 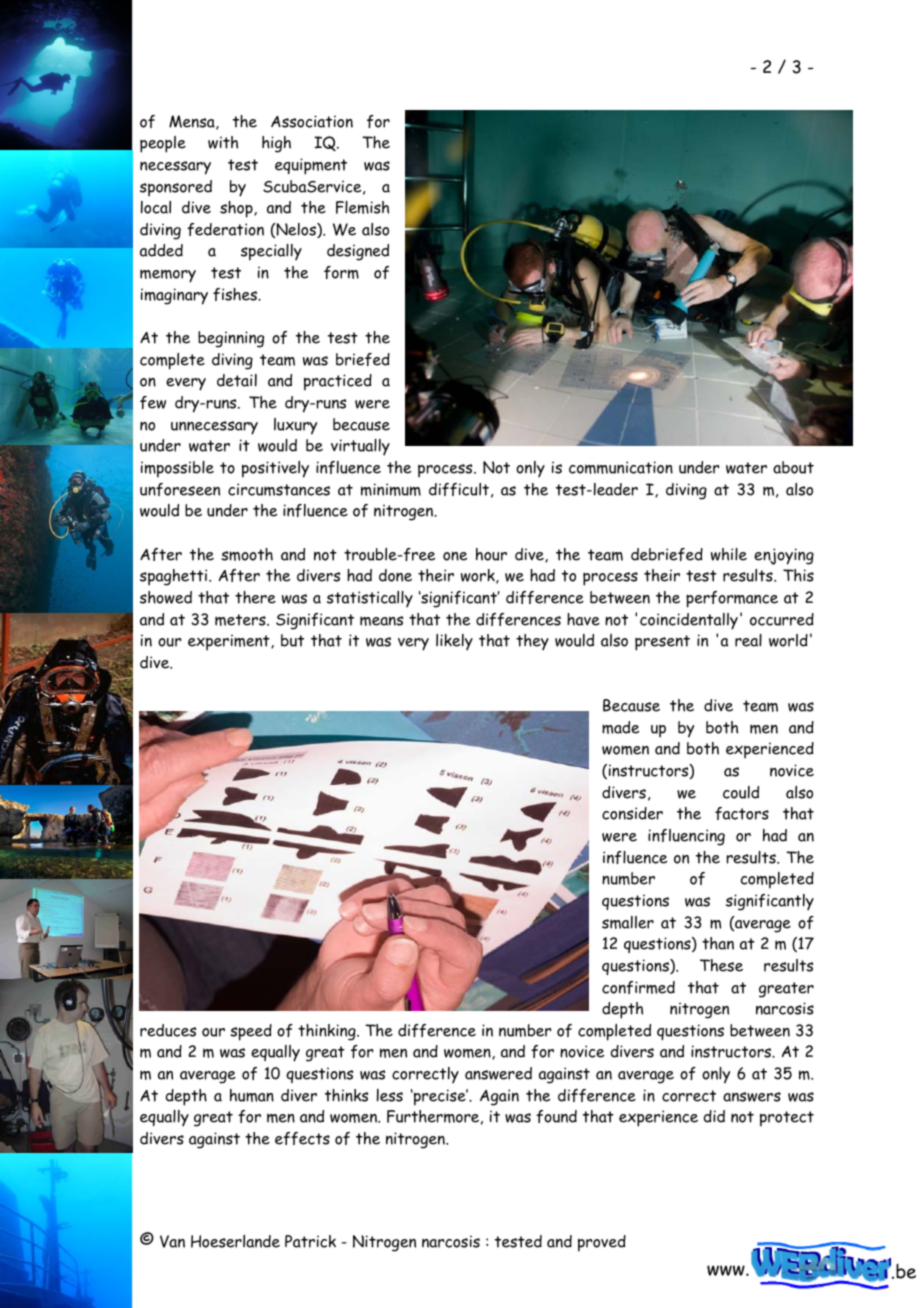 I want to click on experiment, so click(x=230, y=642).
